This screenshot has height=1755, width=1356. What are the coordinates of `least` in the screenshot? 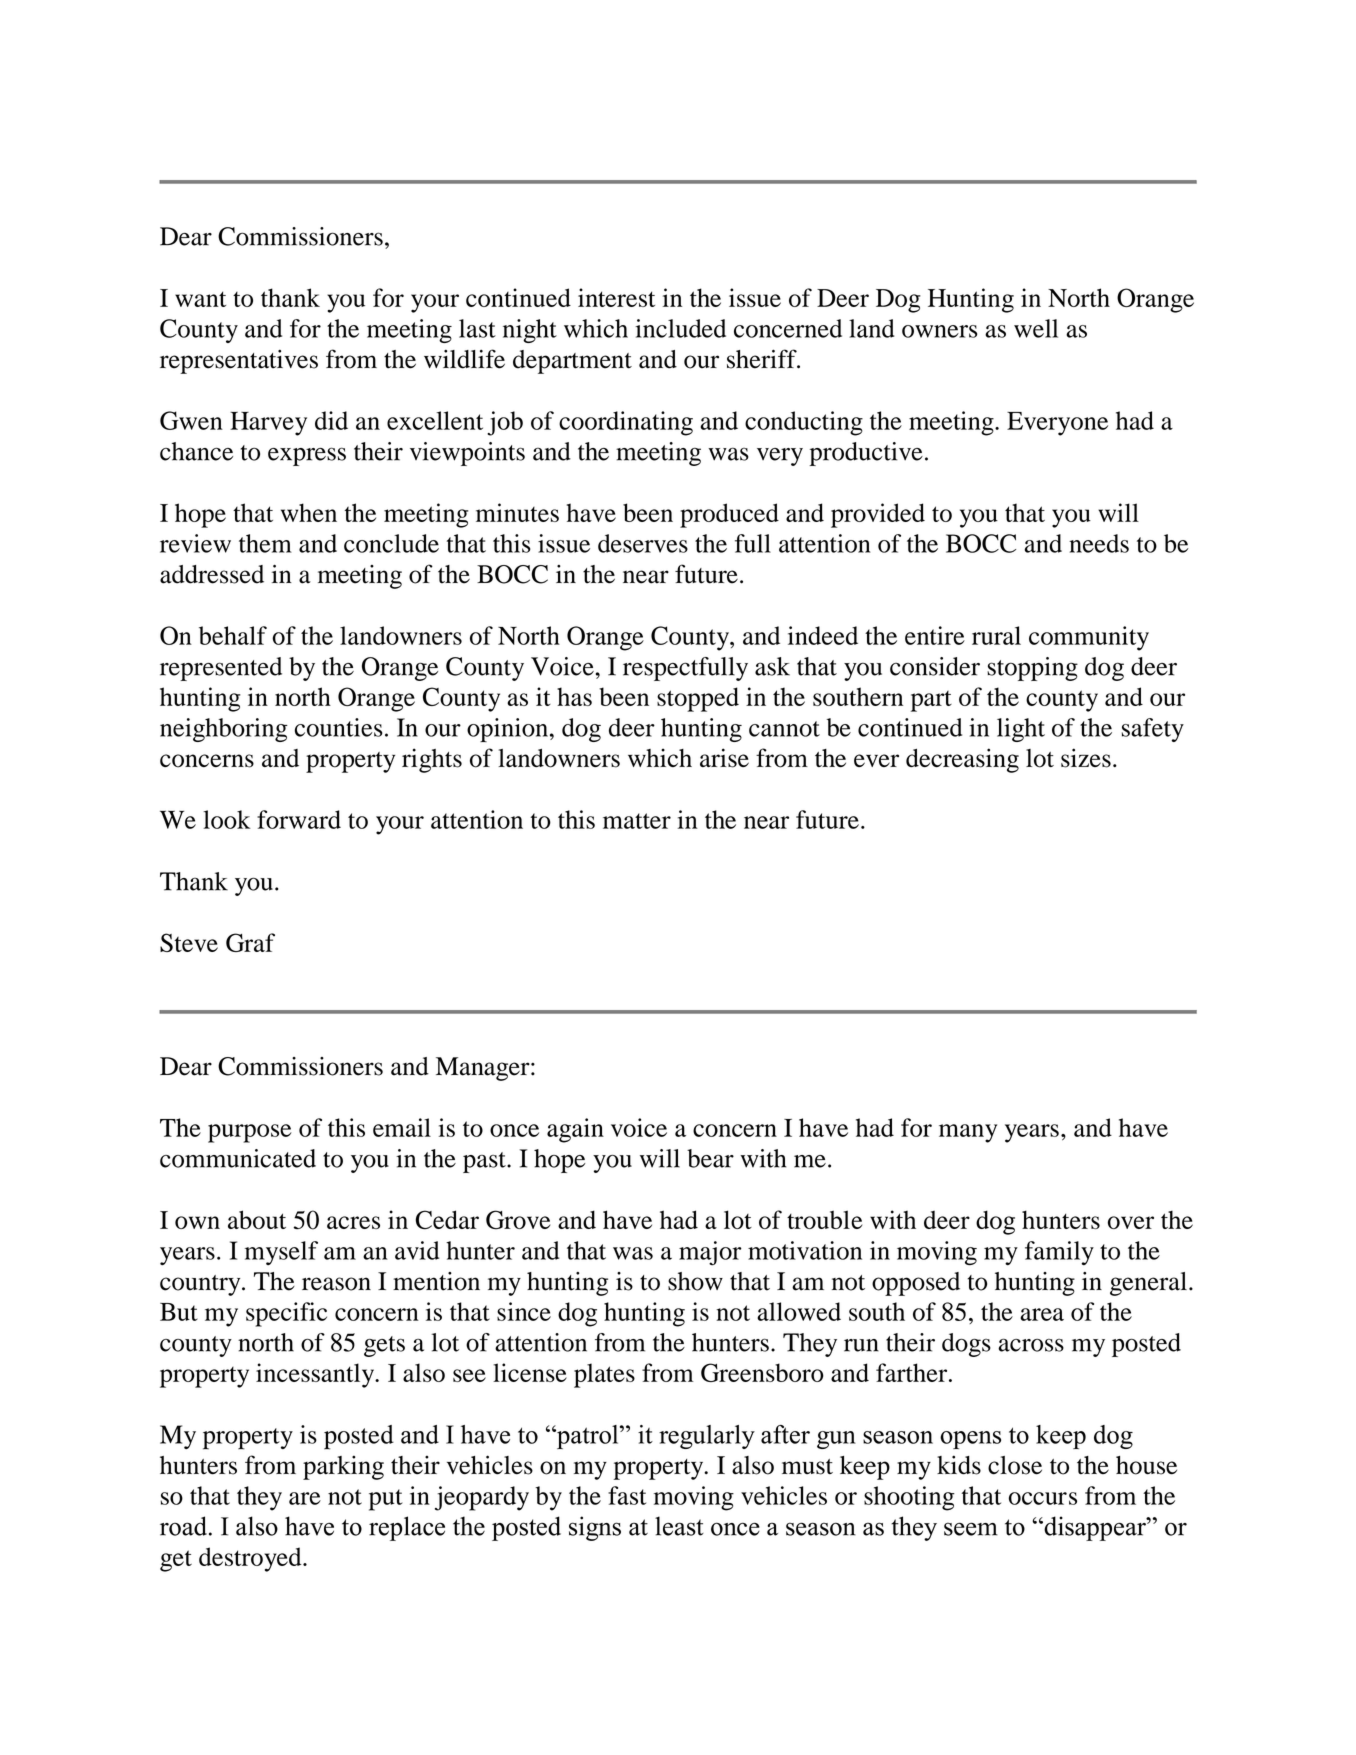 It's located at (679, 1526).
